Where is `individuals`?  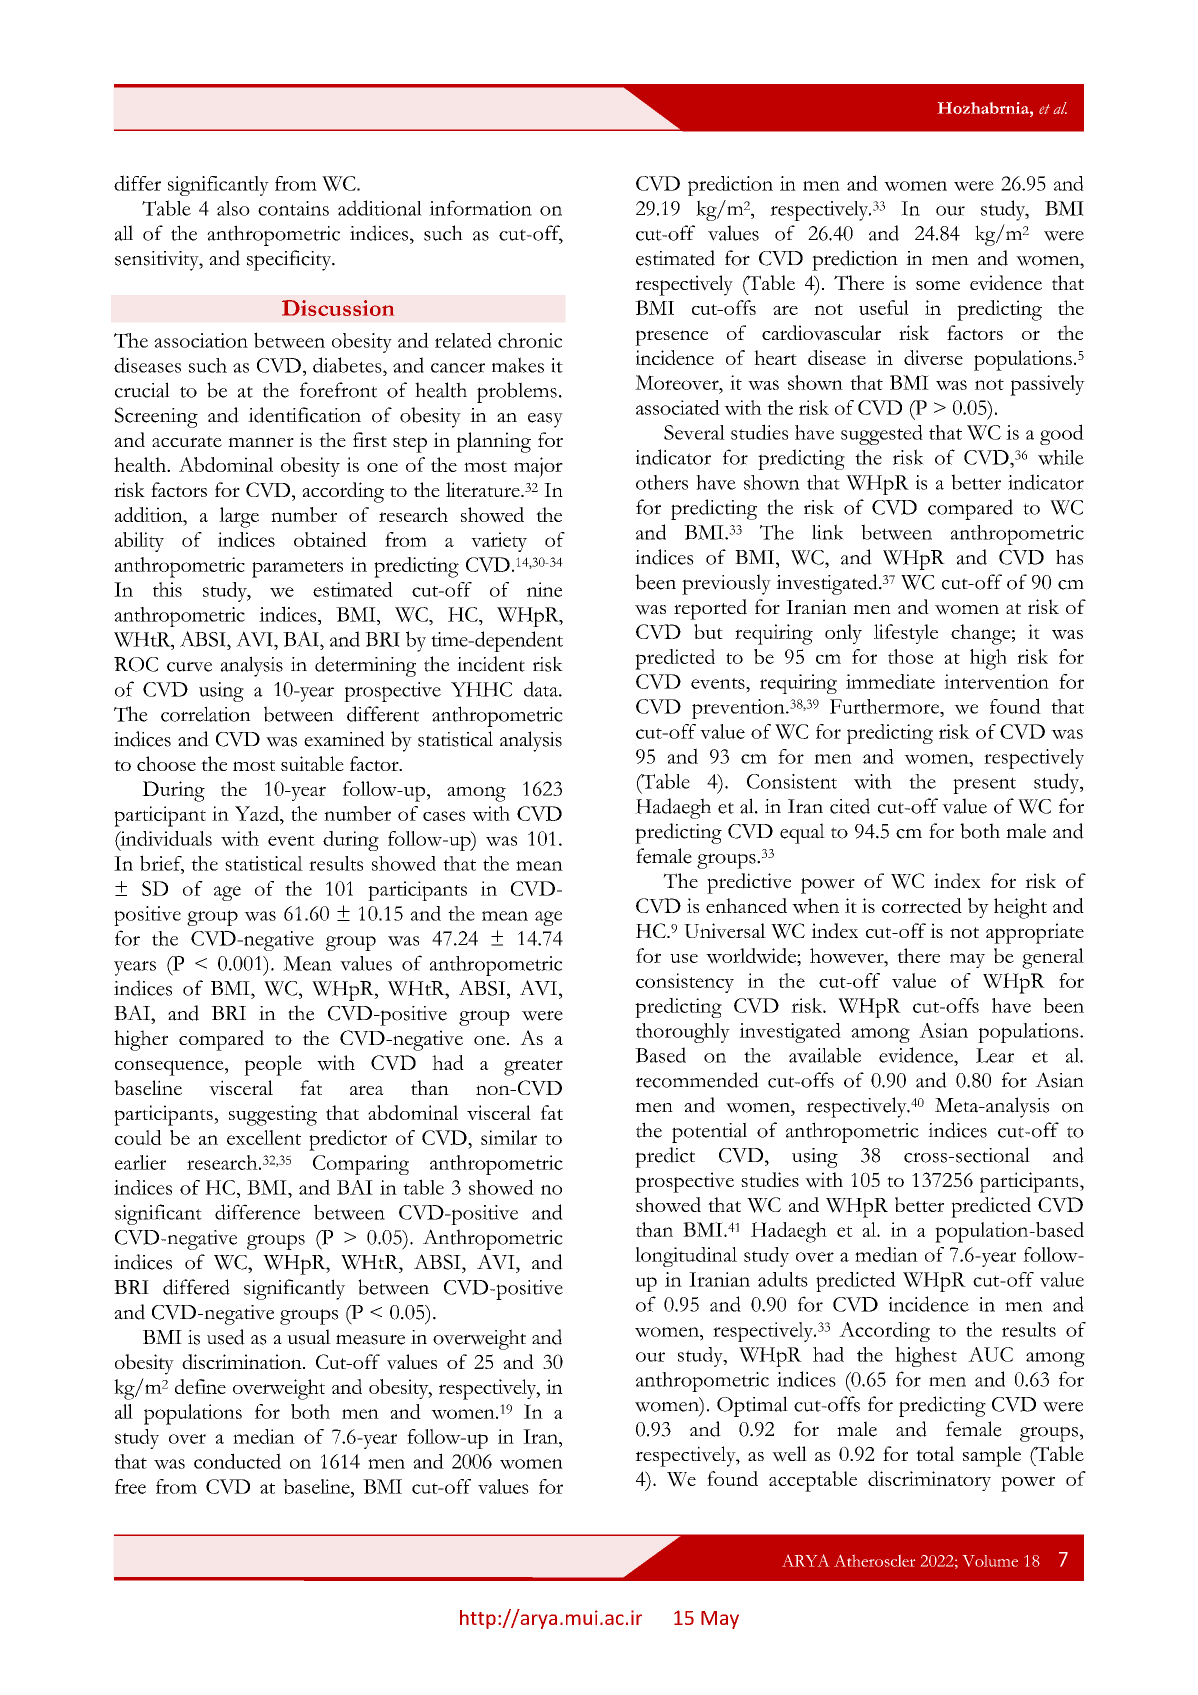
individuals is located at coordinates (165, 839).
